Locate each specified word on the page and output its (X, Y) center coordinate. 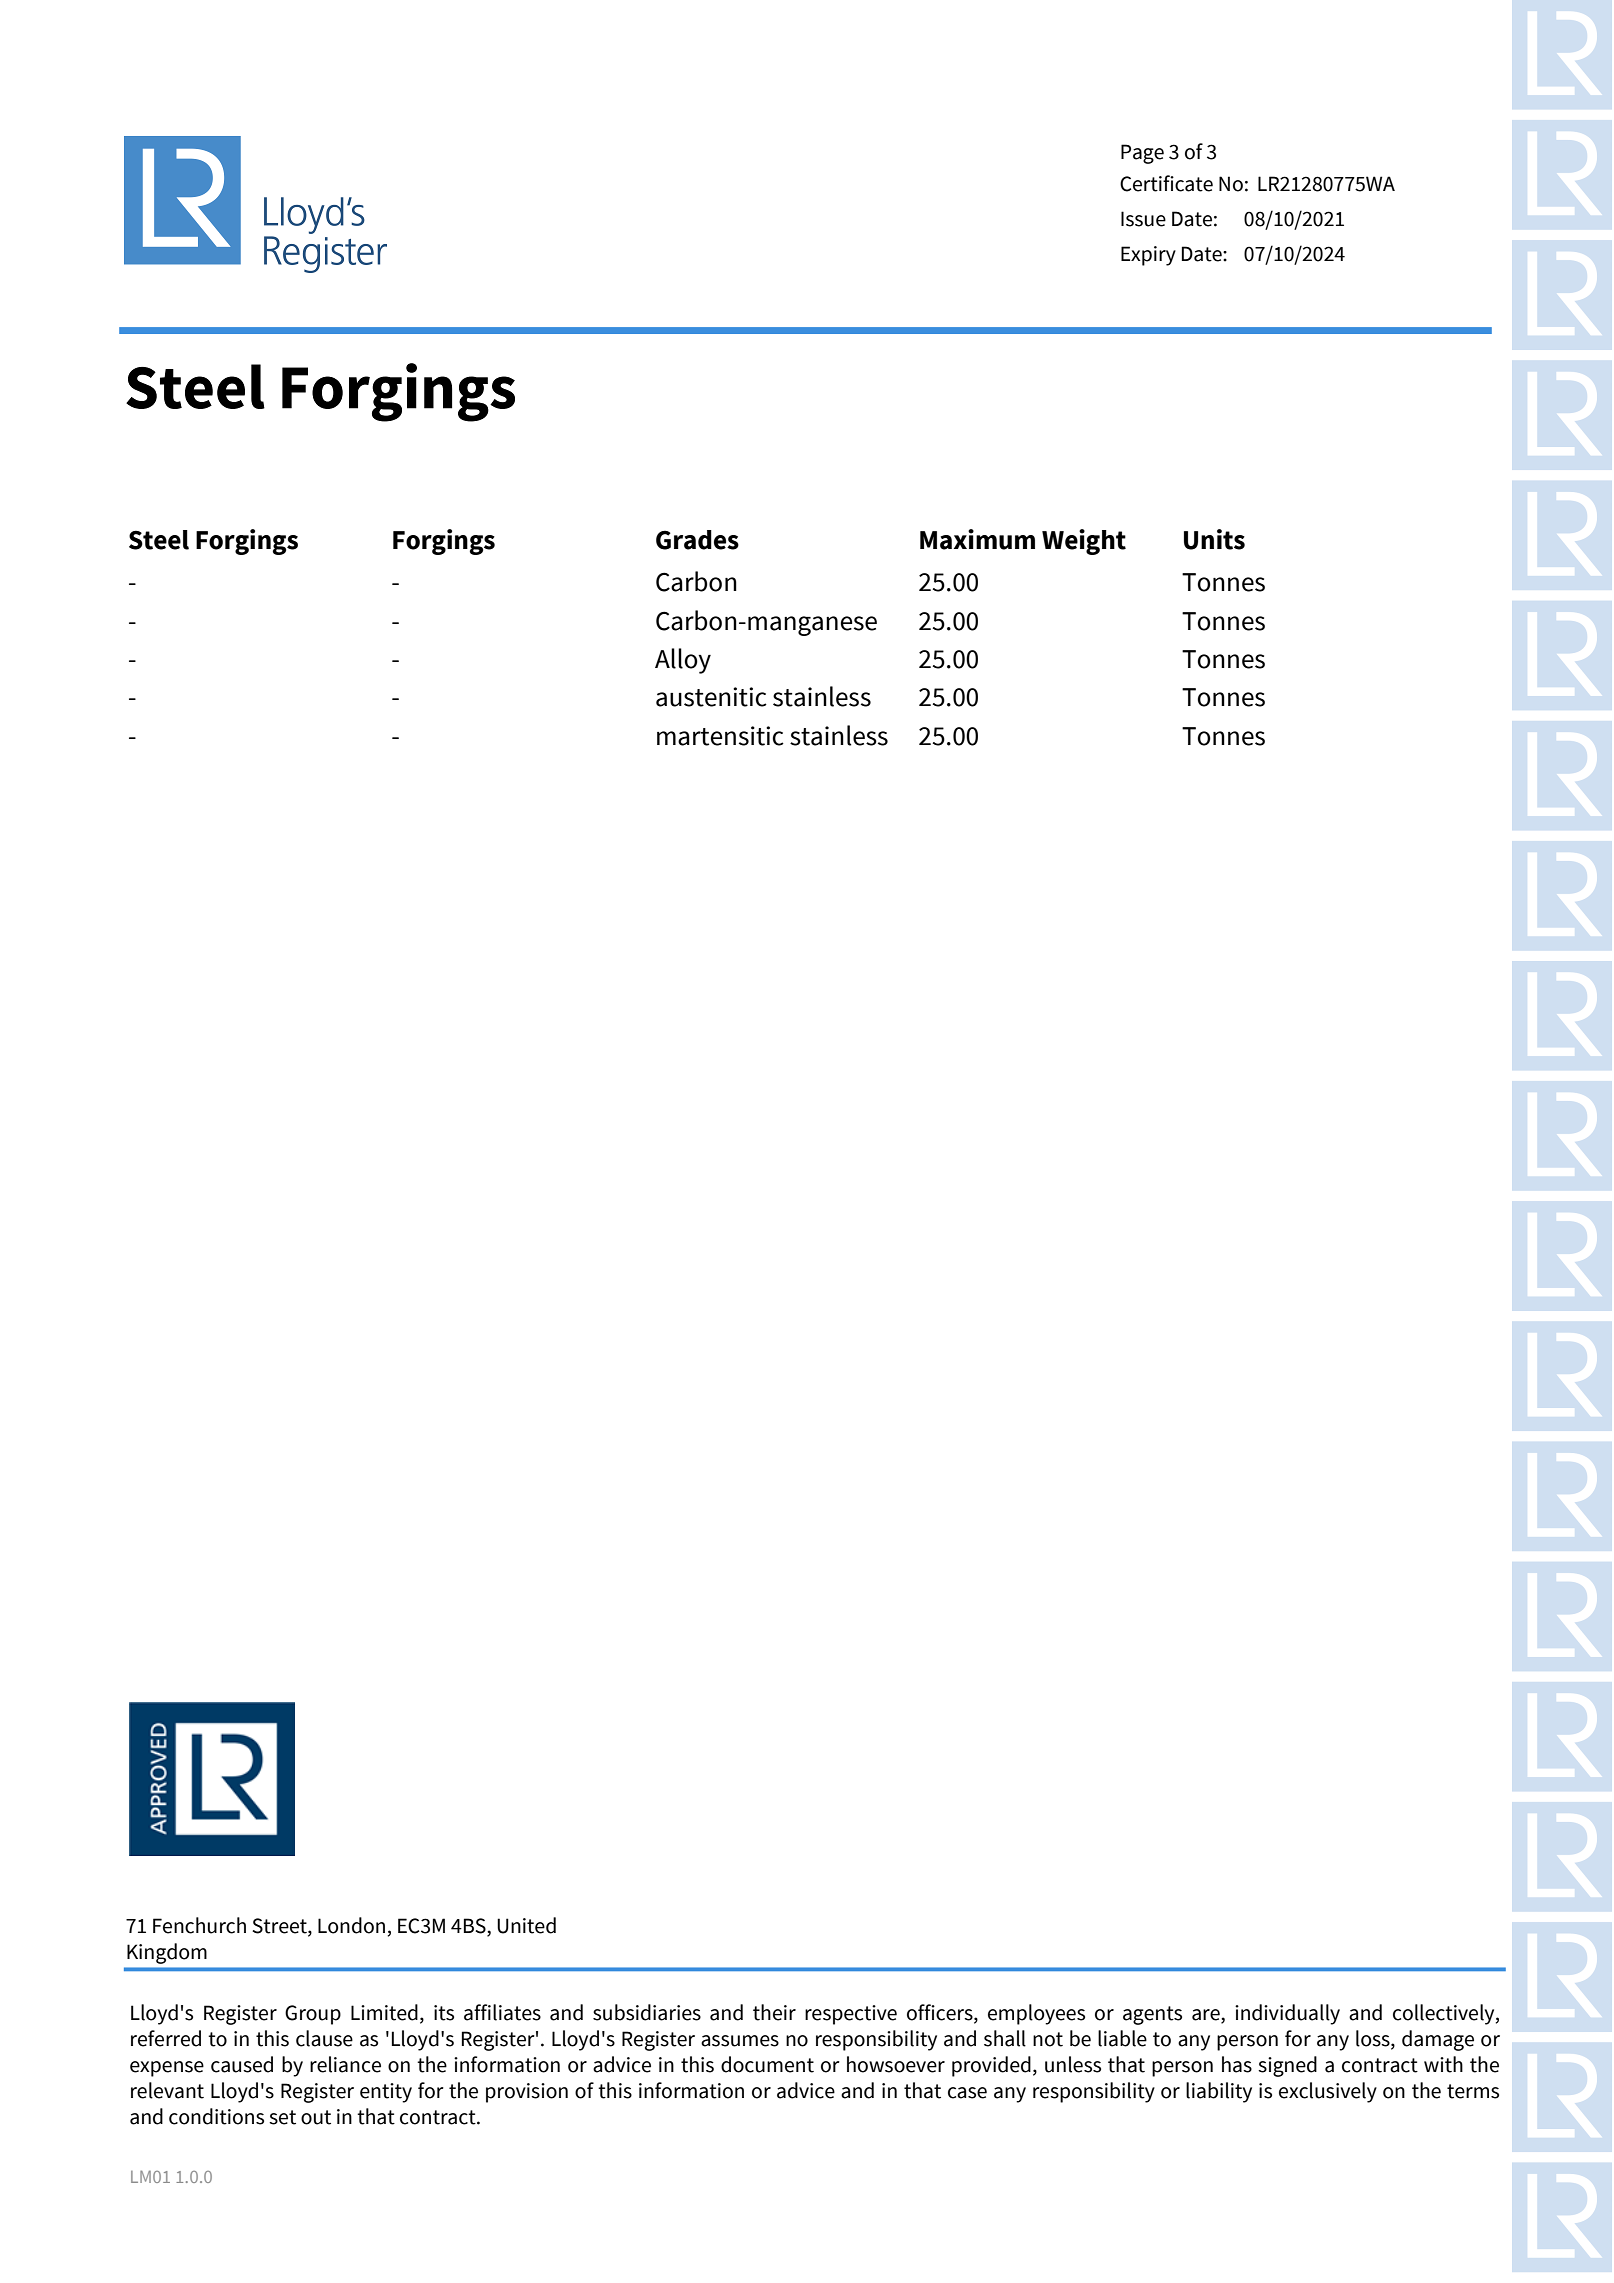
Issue (1143, 219)
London (351, 1925)
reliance (345, 2064)
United (526, 1925)
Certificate (1166, 183)
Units (1214, 539)
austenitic (711, 697)
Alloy (683, 661)
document (767, 2064)
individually (1287, 2014)
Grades (697, 540)
